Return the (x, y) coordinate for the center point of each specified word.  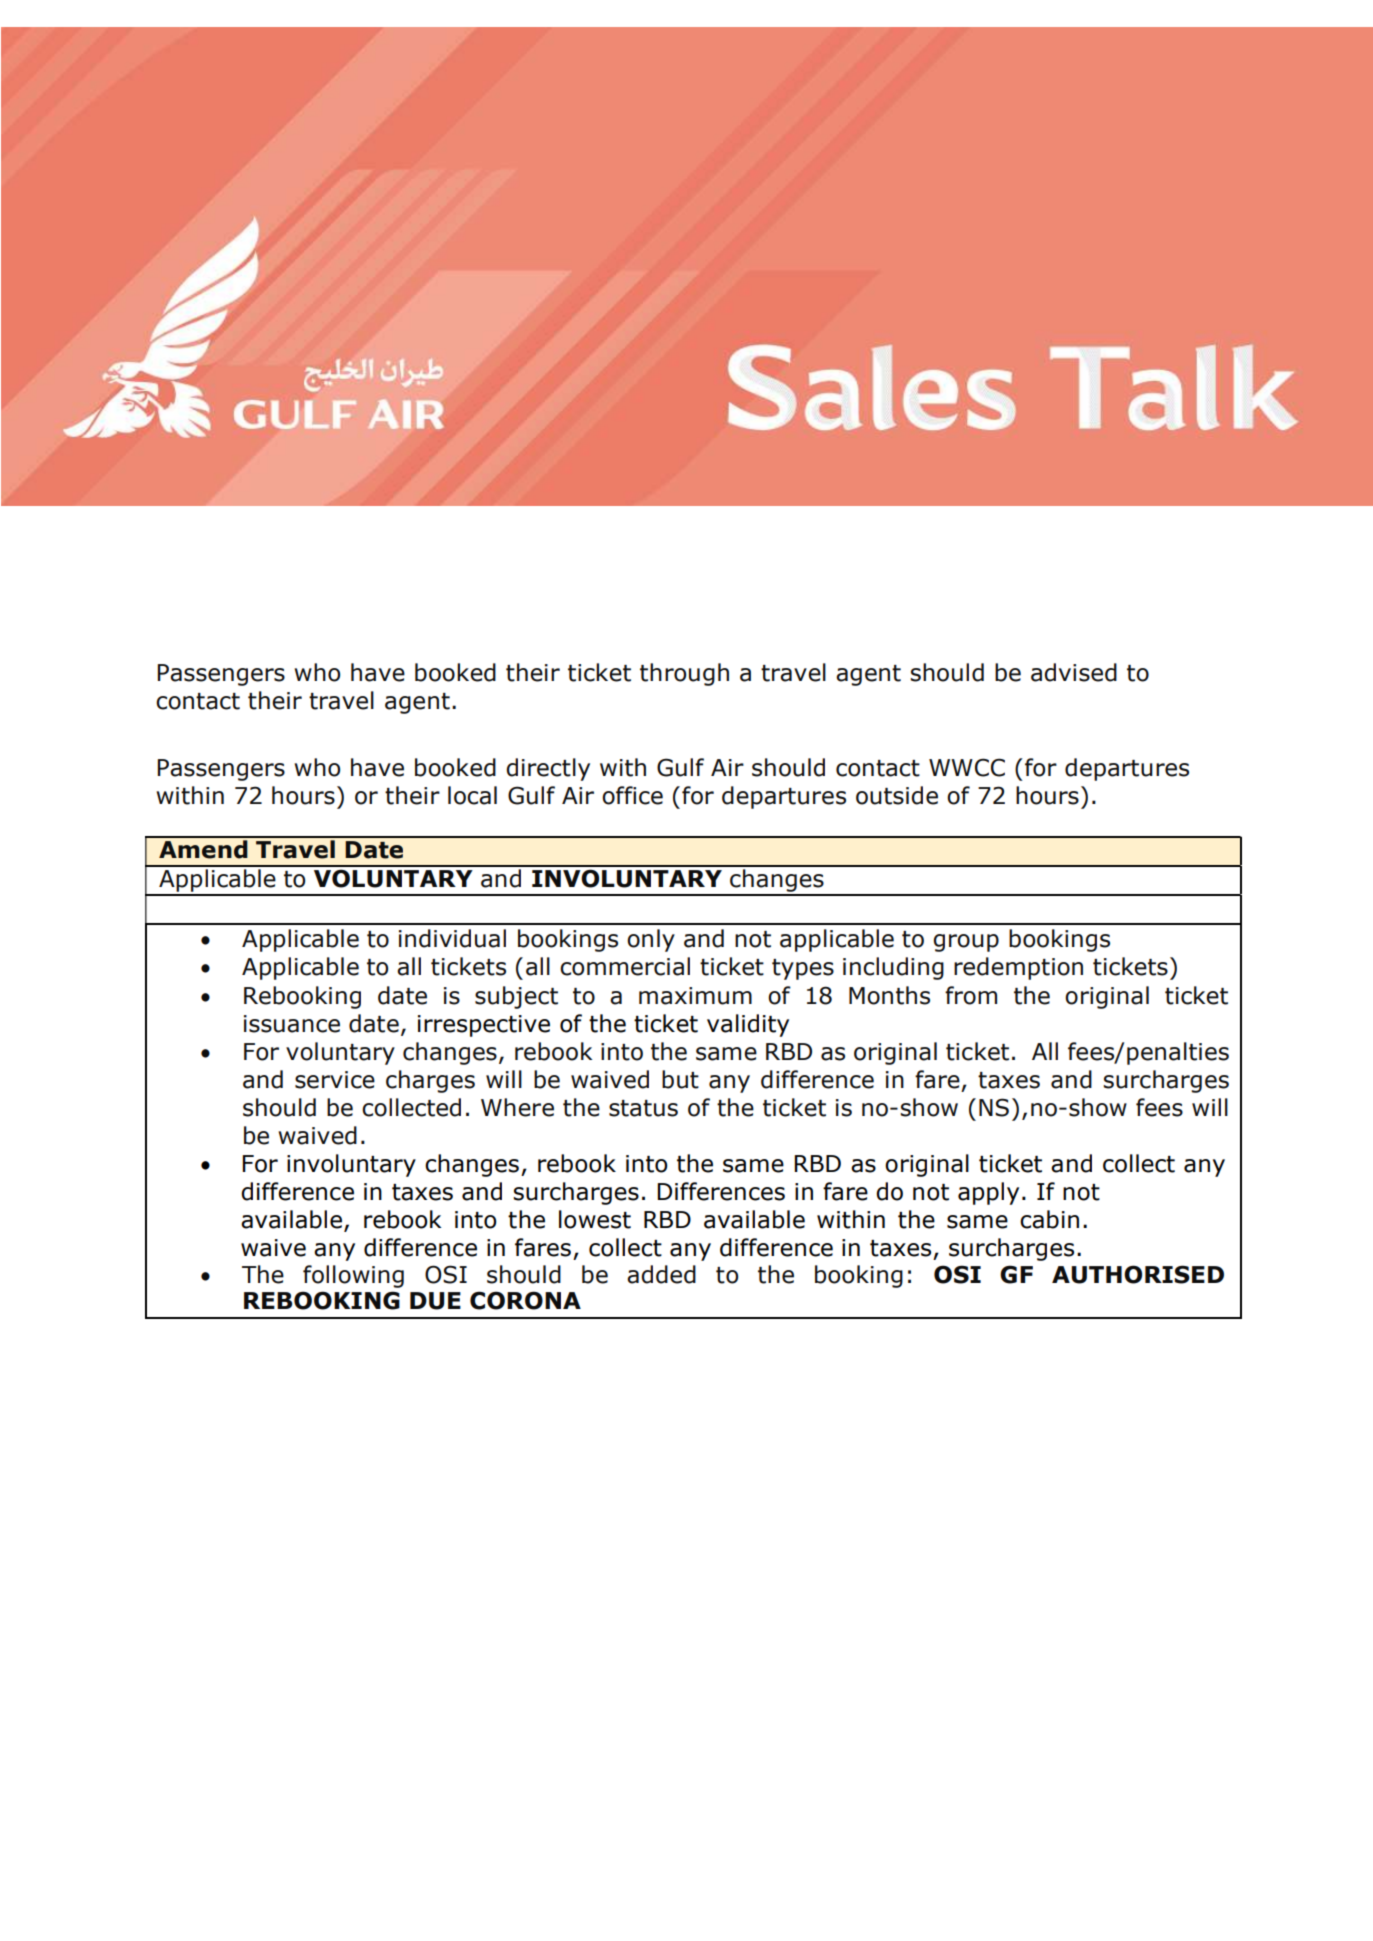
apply (988, 1193)
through (684, 674)
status (643, 1108)
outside (897, 795)
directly (548, 769)
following (353, 1276)
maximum (695, 996)
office (632, 795)
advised (1074, 672)
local (472, 795)
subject (516, 997)
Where (517, 1107)
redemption (1018, 968)
